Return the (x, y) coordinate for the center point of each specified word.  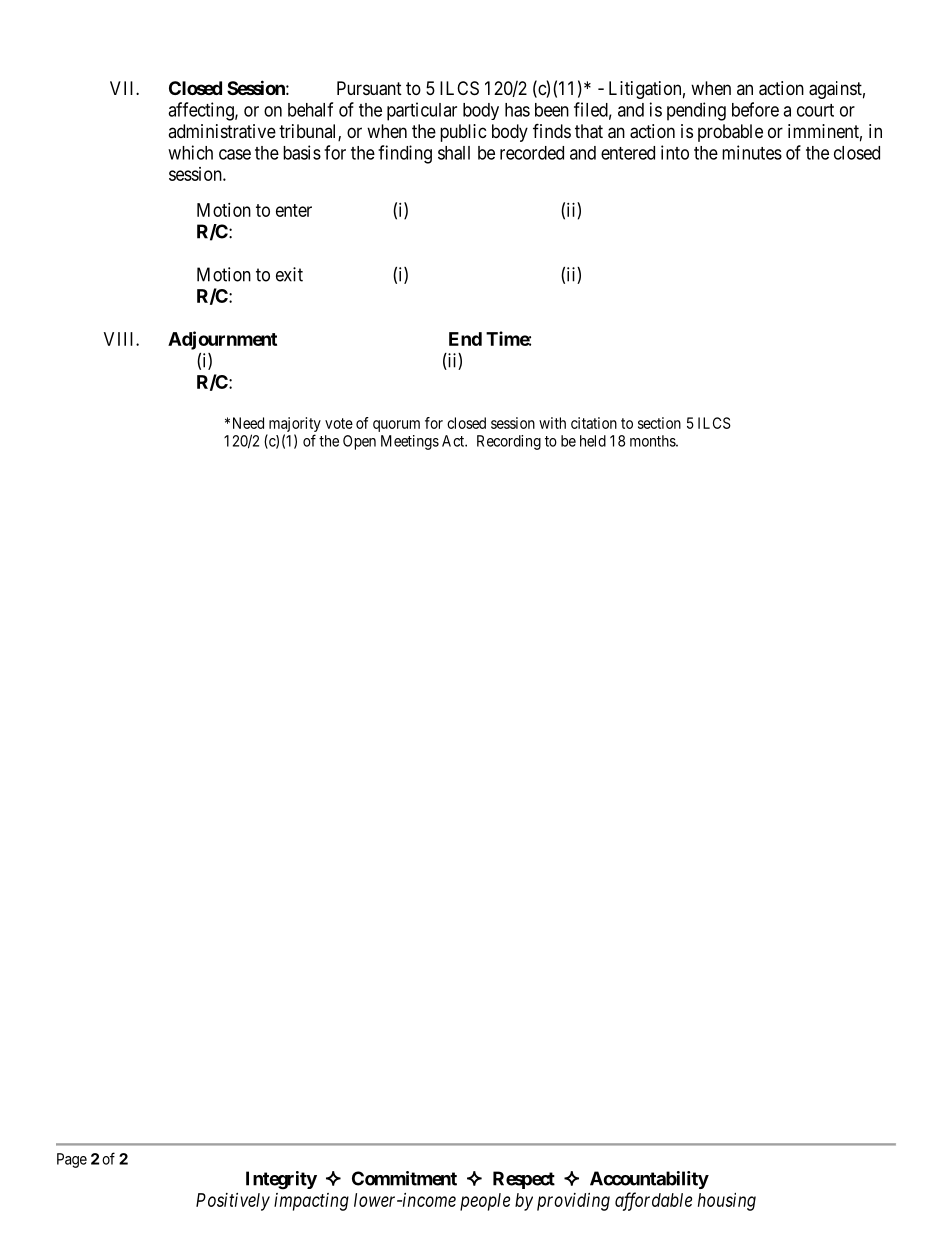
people (485, 1202)
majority (295, 424)
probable (730, 133)
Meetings (410, 442)
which (190, 152)
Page (72, 1160)
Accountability (649, 1180)
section (659, 423)
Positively (233, 1202)
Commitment (404, 1178)
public (463, 133)
